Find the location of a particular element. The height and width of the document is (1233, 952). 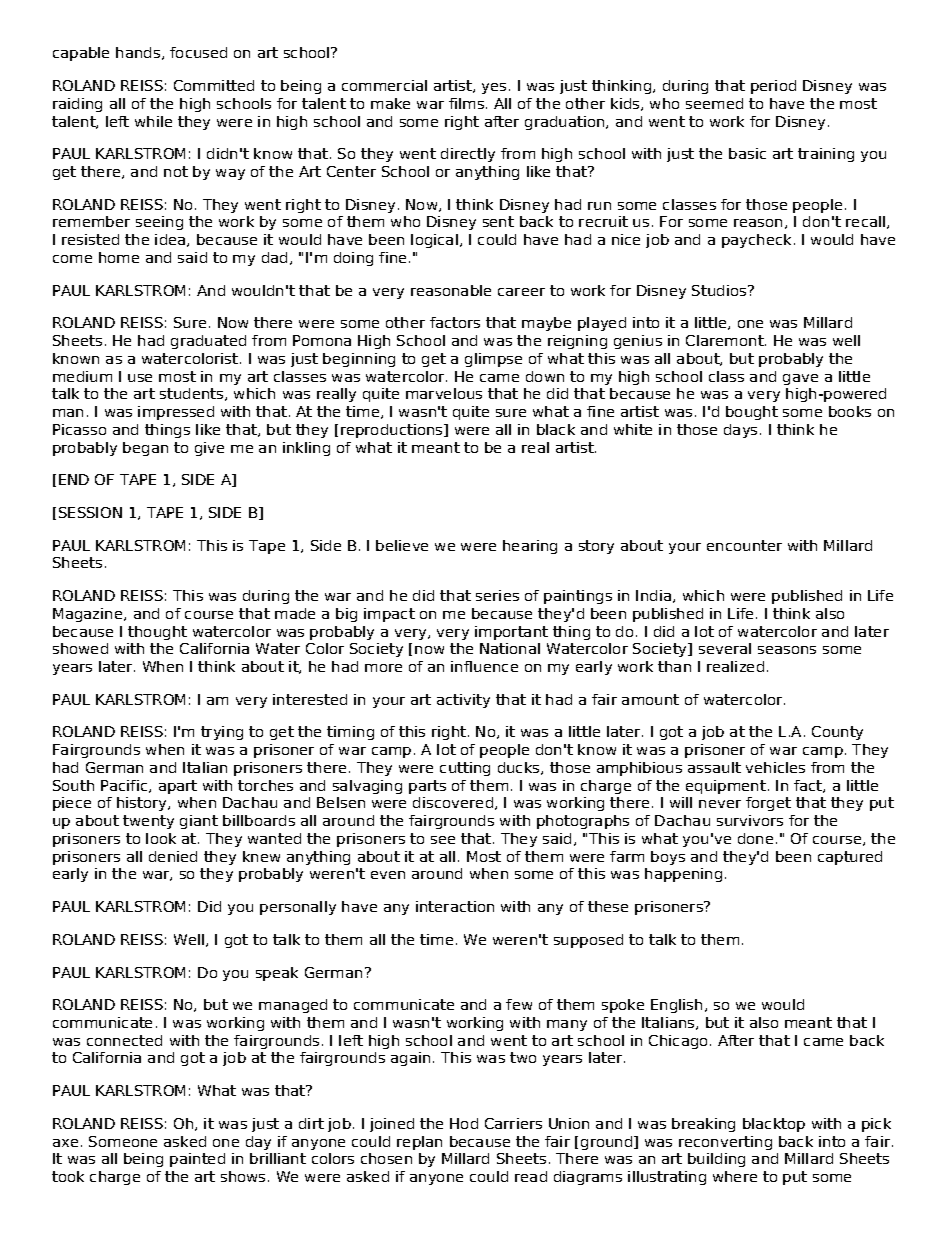

discovered is located at coordinates (453, 802).
